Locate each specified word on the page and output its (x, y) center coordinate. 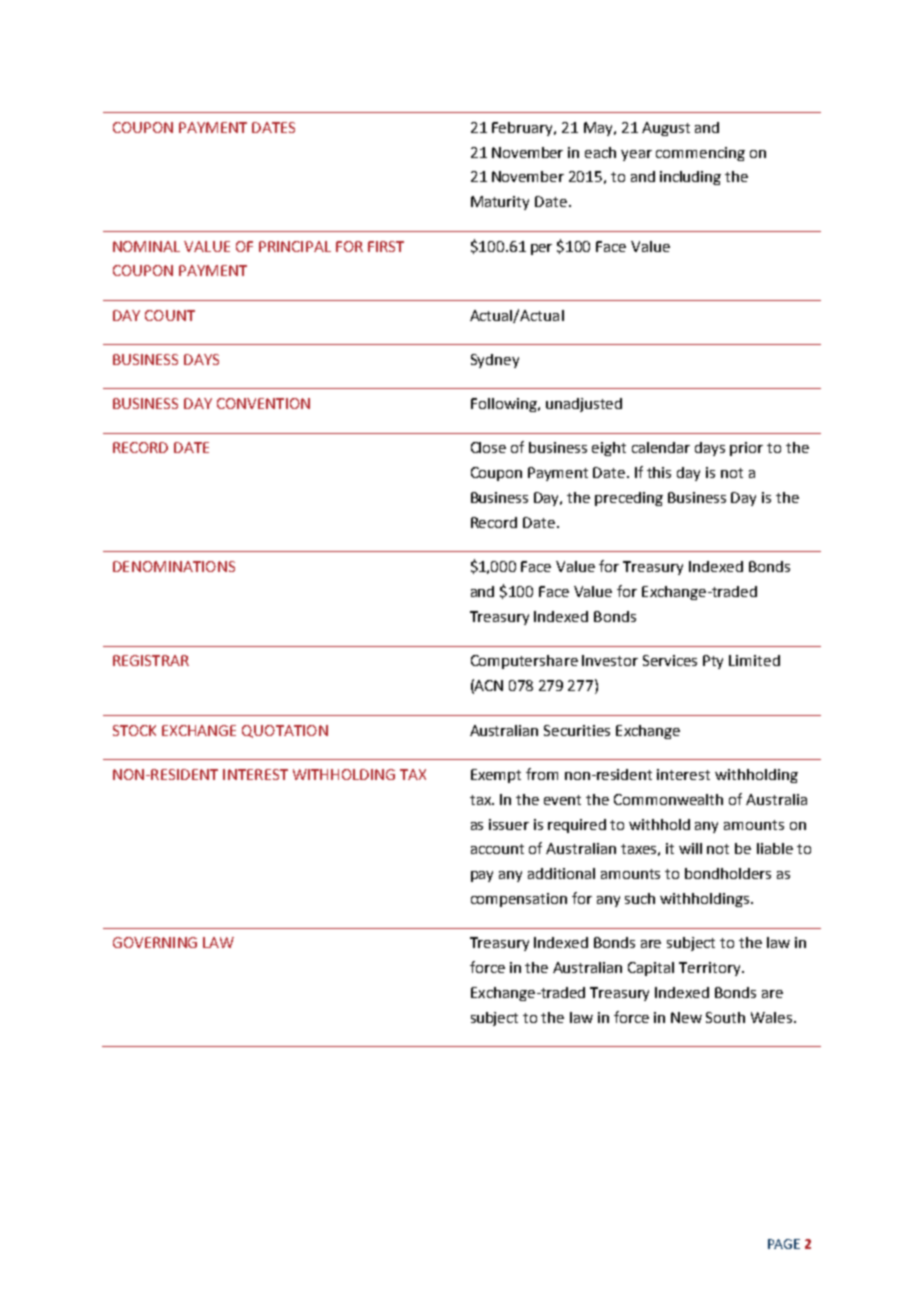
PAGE (784, 1244)
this (659, 472)
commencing (700, 154)
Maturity (500, 203)
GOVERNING (155, 942)
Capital (651, 969)
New (686, 1017)
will (690, 848)
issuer (509, 824)
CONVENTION (263, 403)
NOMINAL (146, 246)
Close (488, 447)
